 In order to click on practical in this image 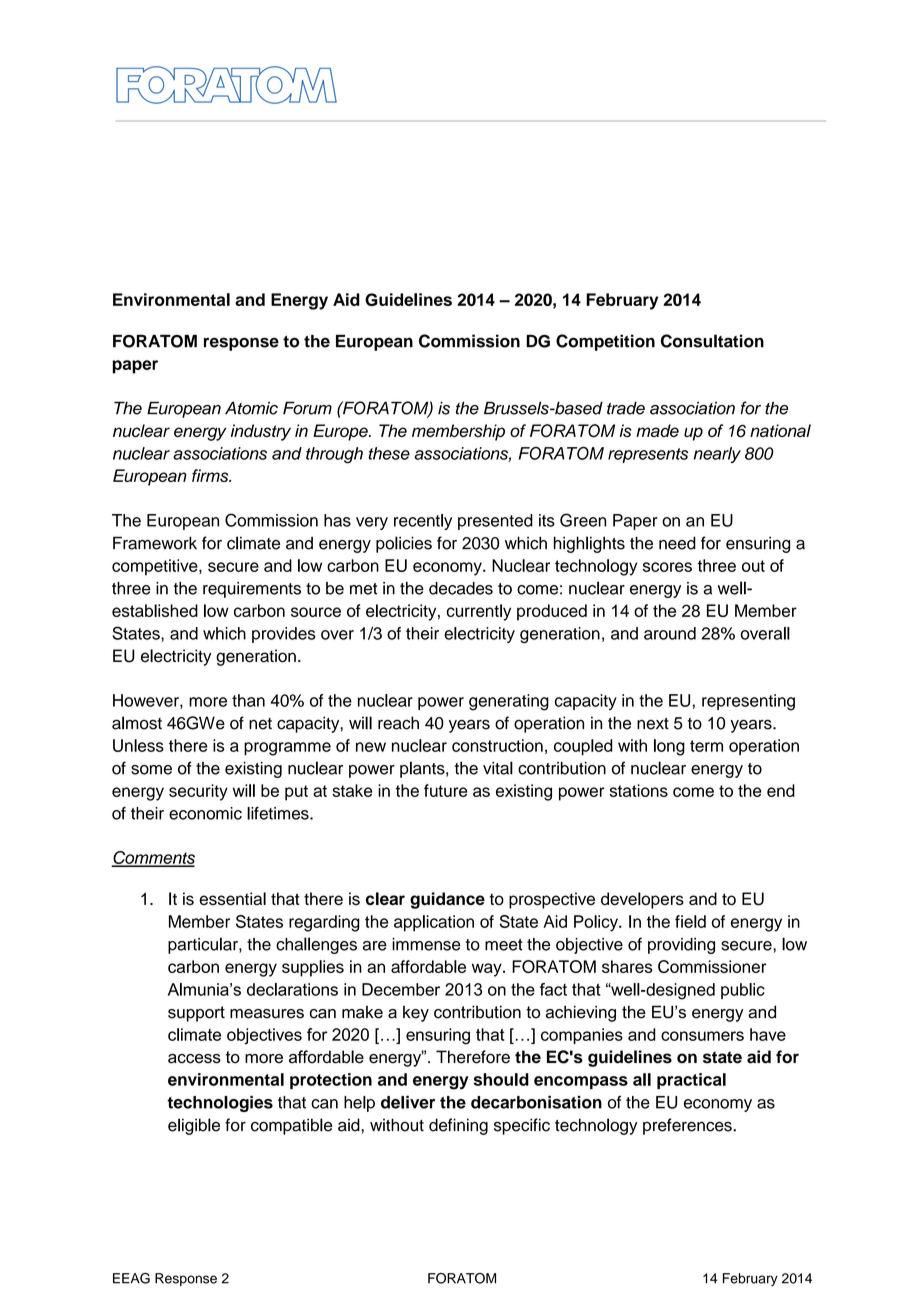, I will do `click(691, 1081)`.
